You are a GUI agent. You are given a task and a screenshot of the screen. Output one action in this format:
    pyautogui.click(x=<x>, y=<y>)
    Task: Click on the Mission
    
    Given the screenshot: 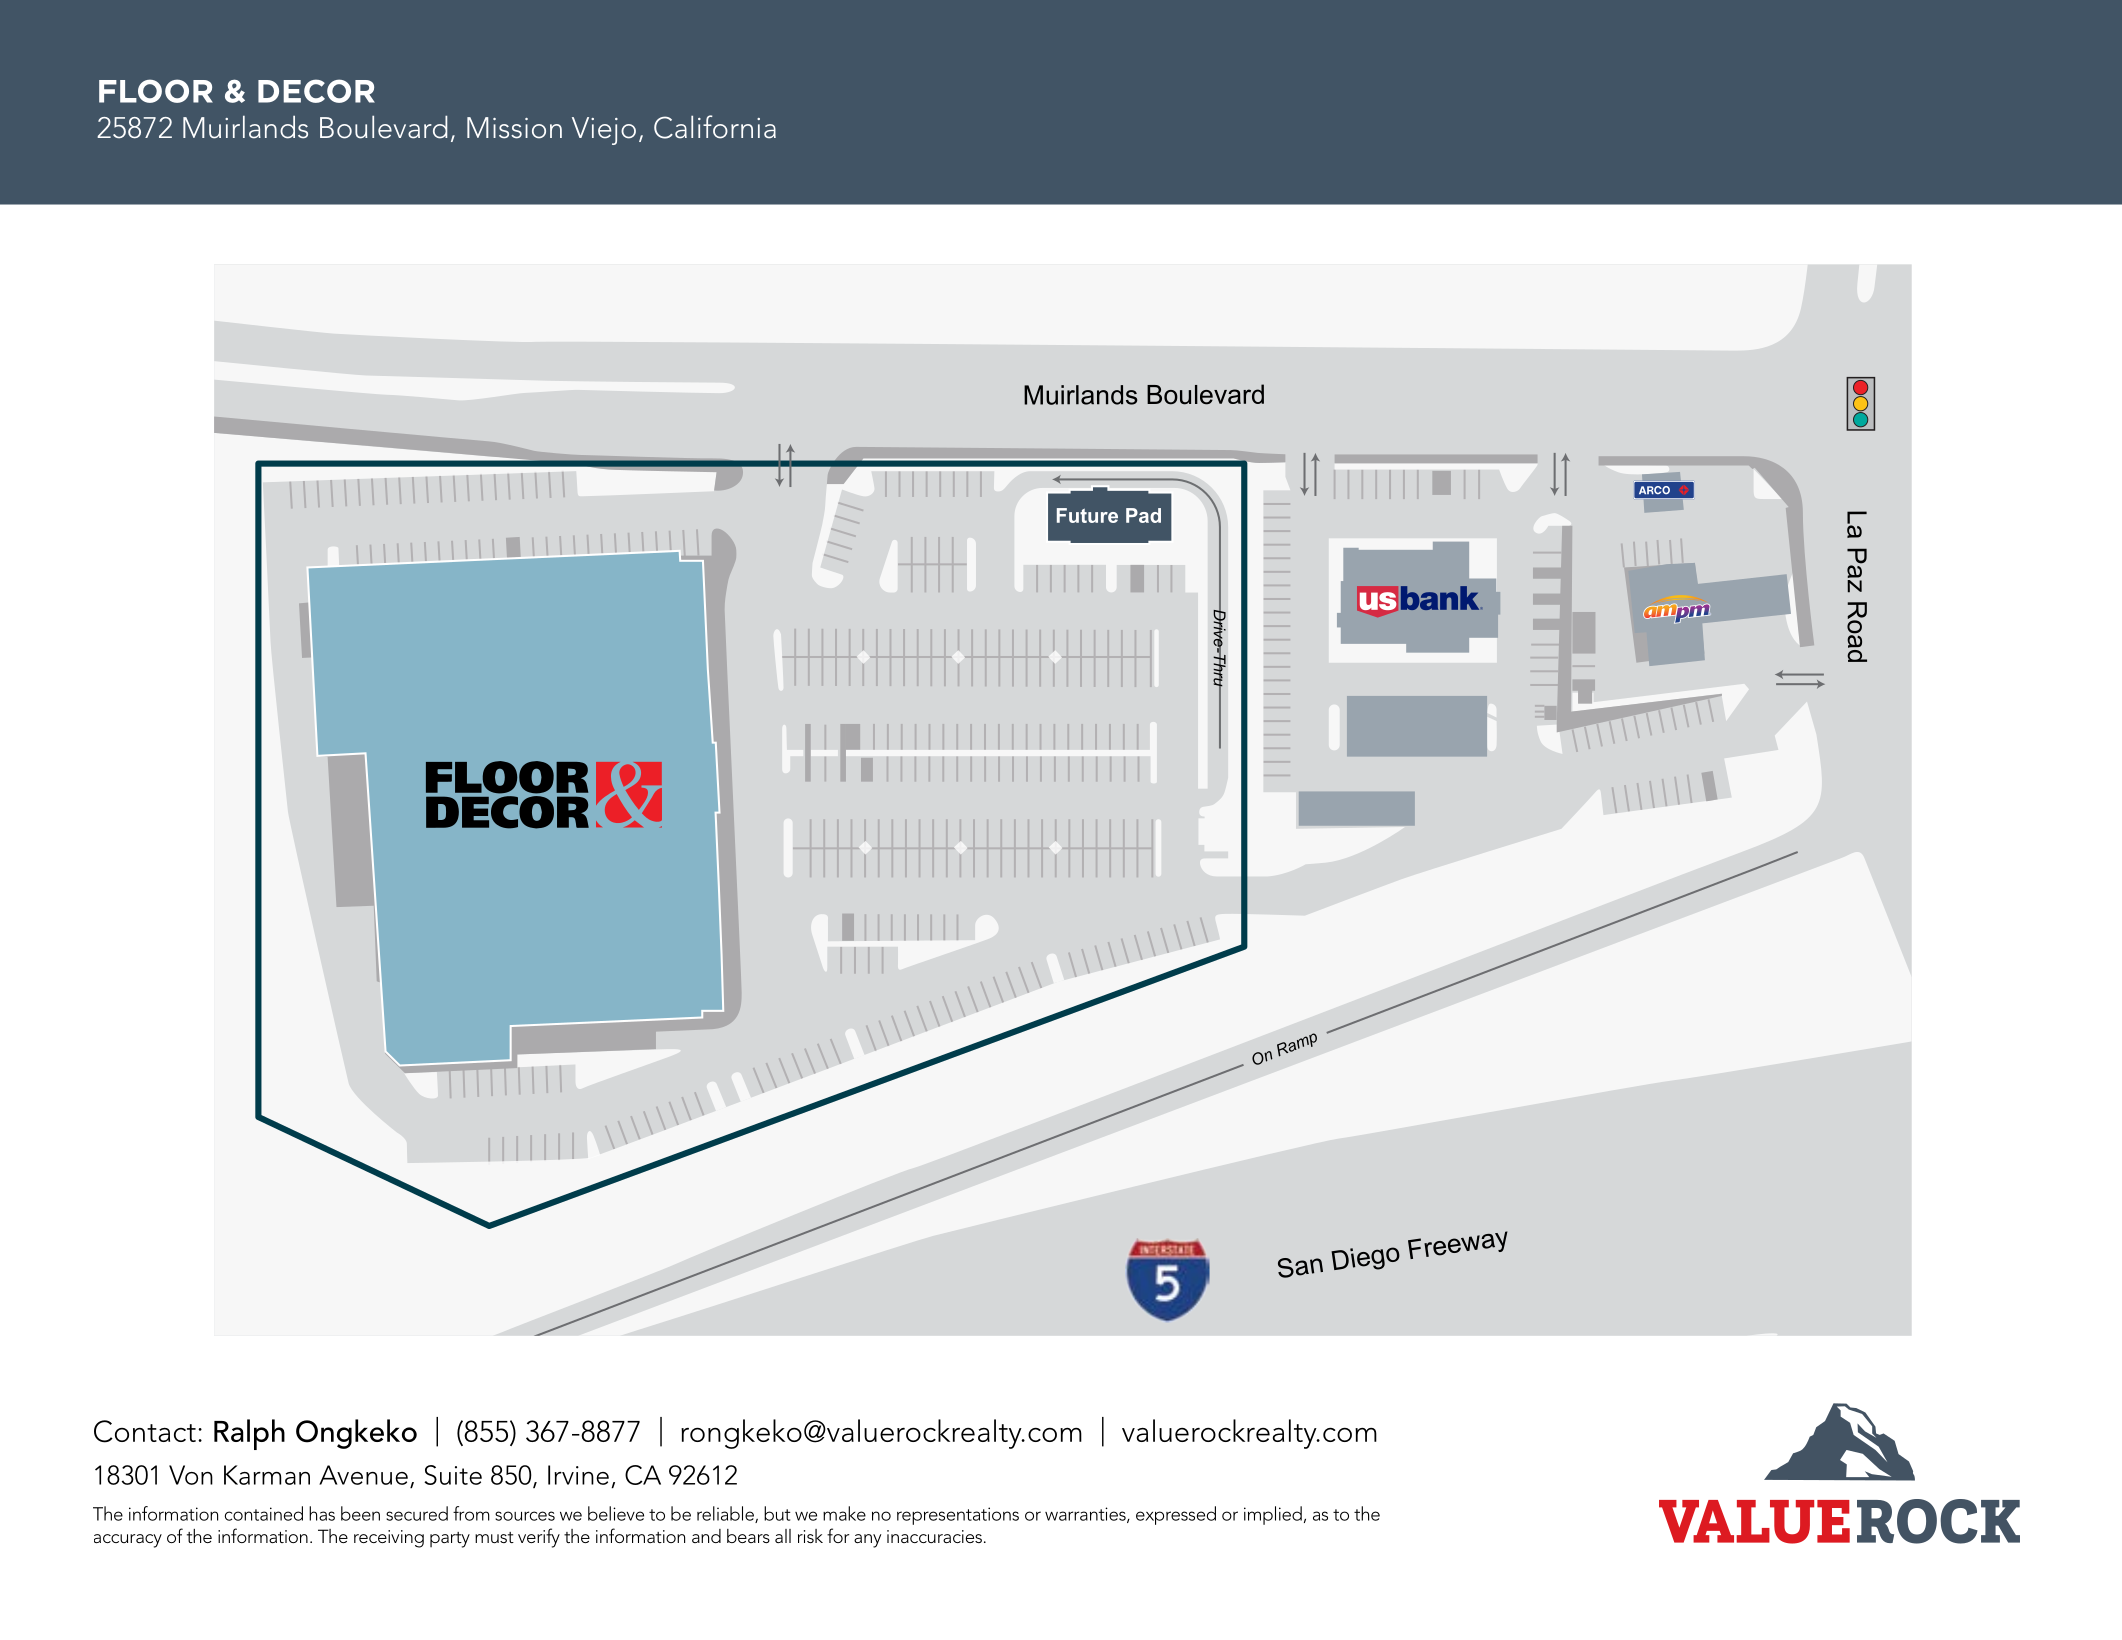 What is the action you would take?
    pyautogui.click(x=514, y=128)
